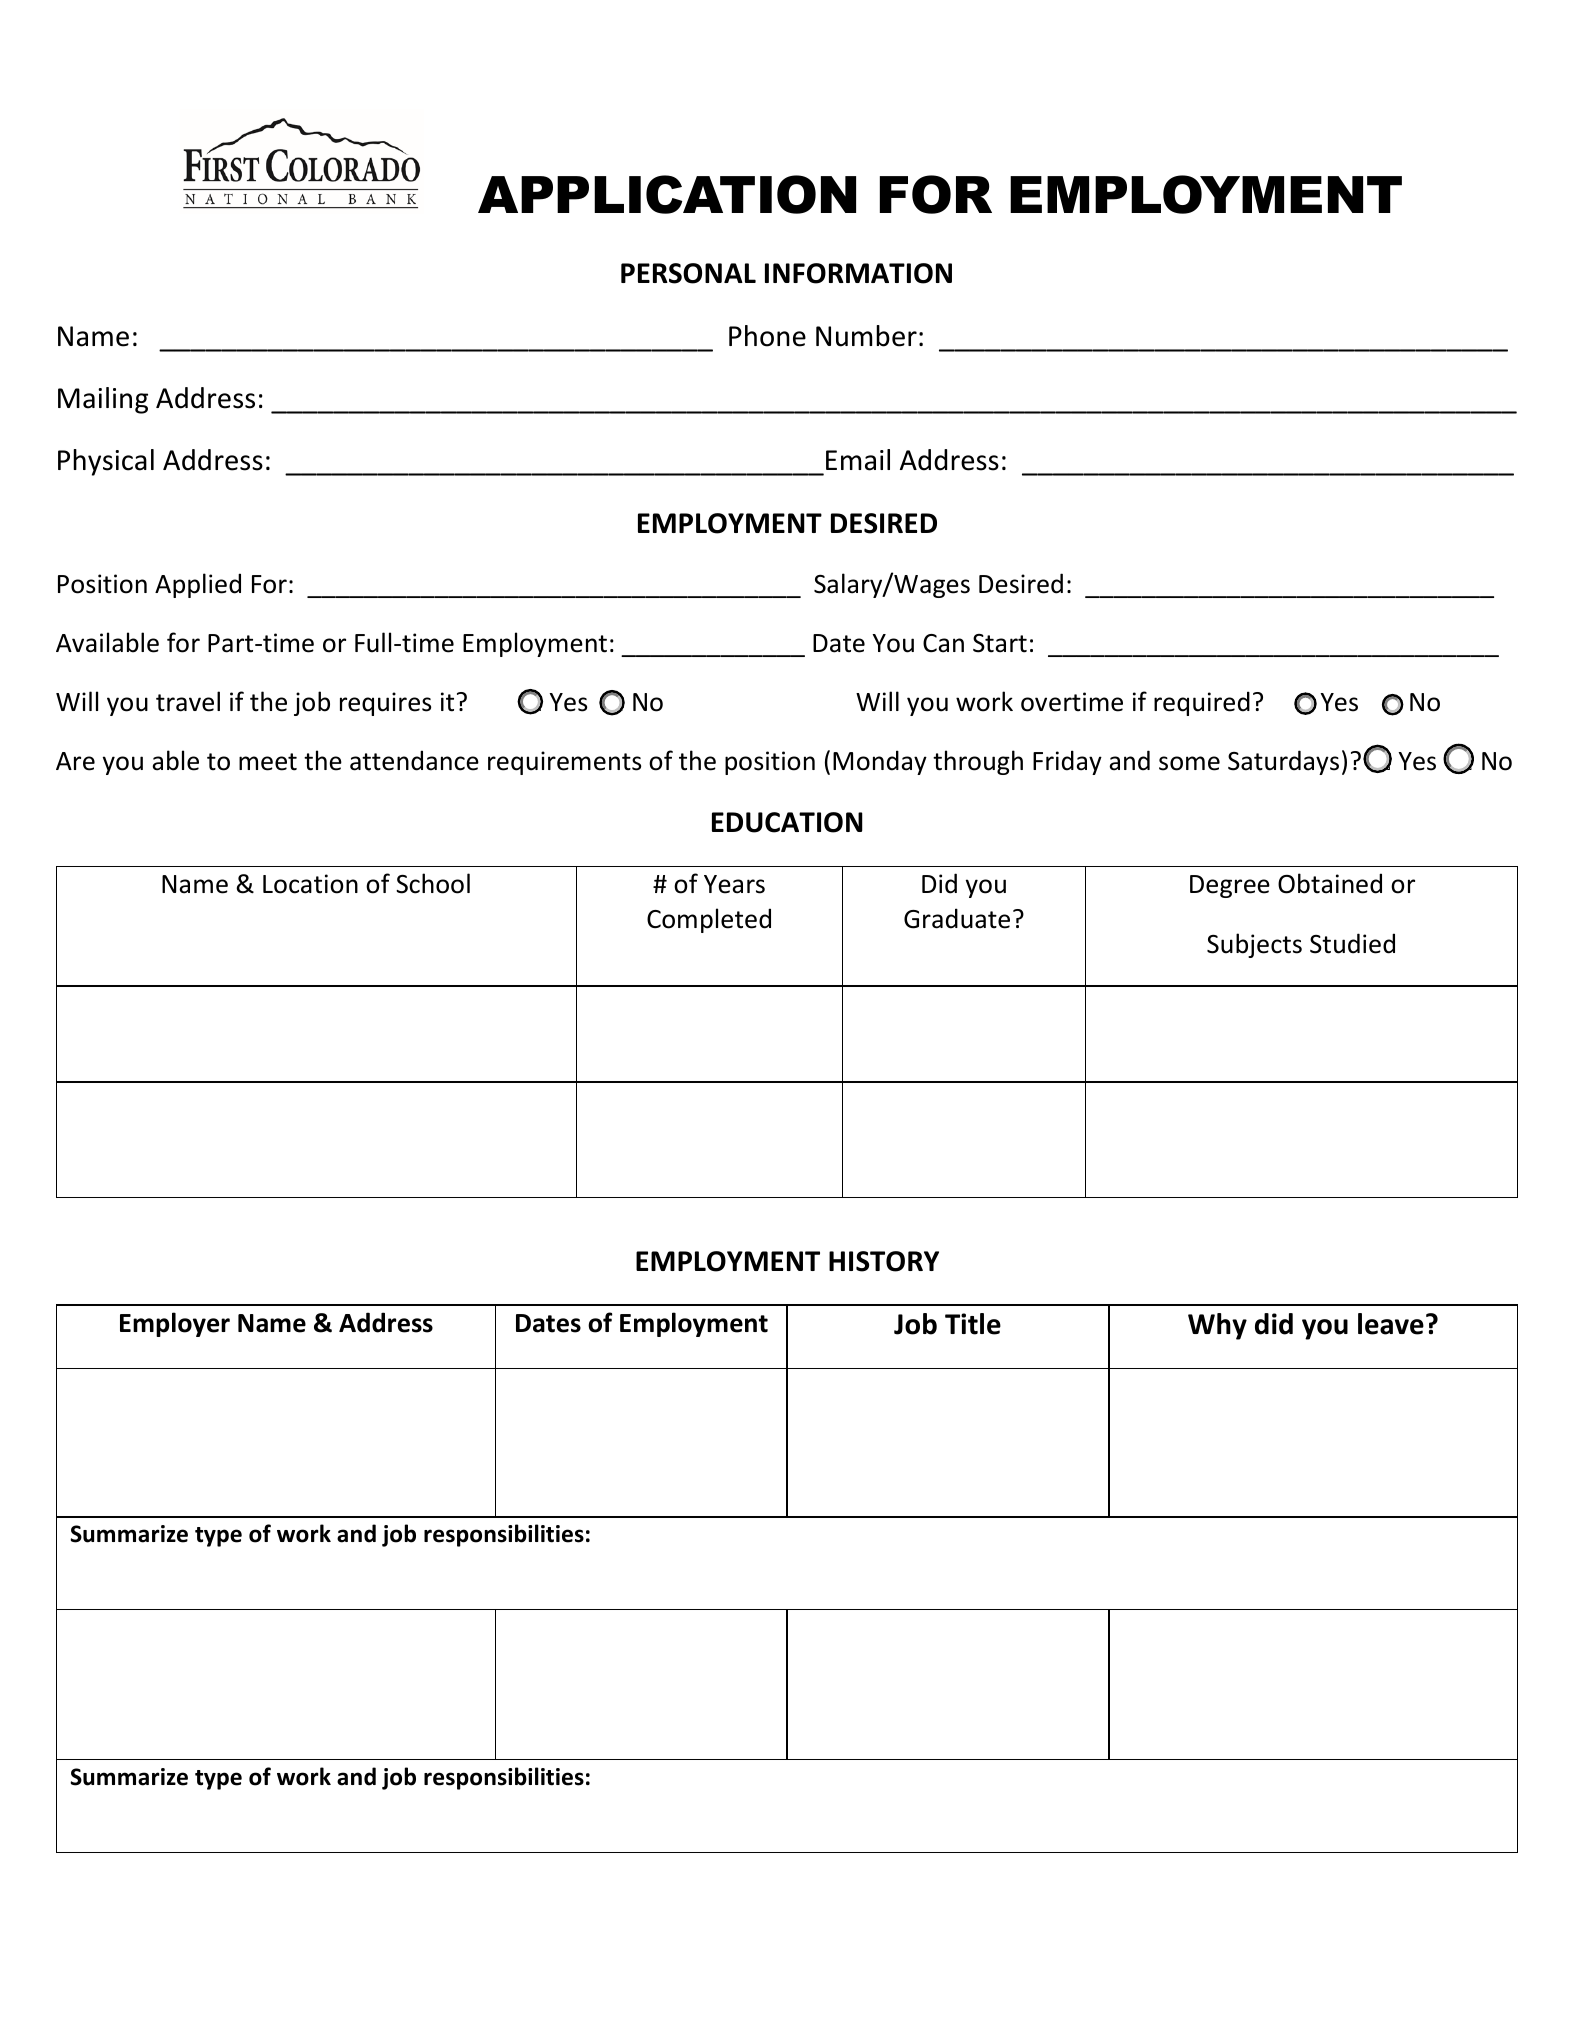 The width and height of the image is (1574, 2037). I want to click on Subjects, so click(1254, 945).
